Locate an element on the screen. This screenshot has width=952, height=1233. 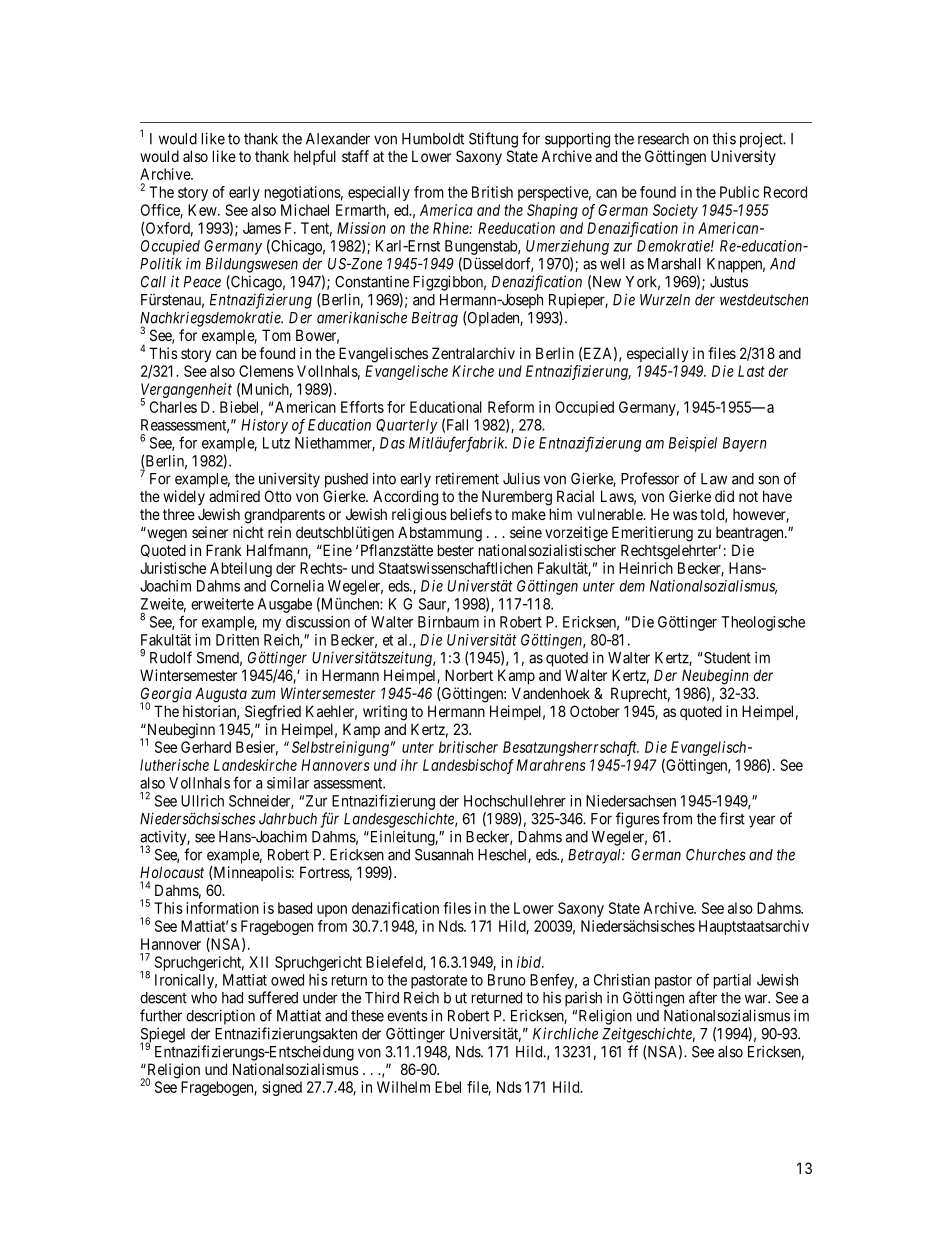
description is located at coordinates (220, 1017).
